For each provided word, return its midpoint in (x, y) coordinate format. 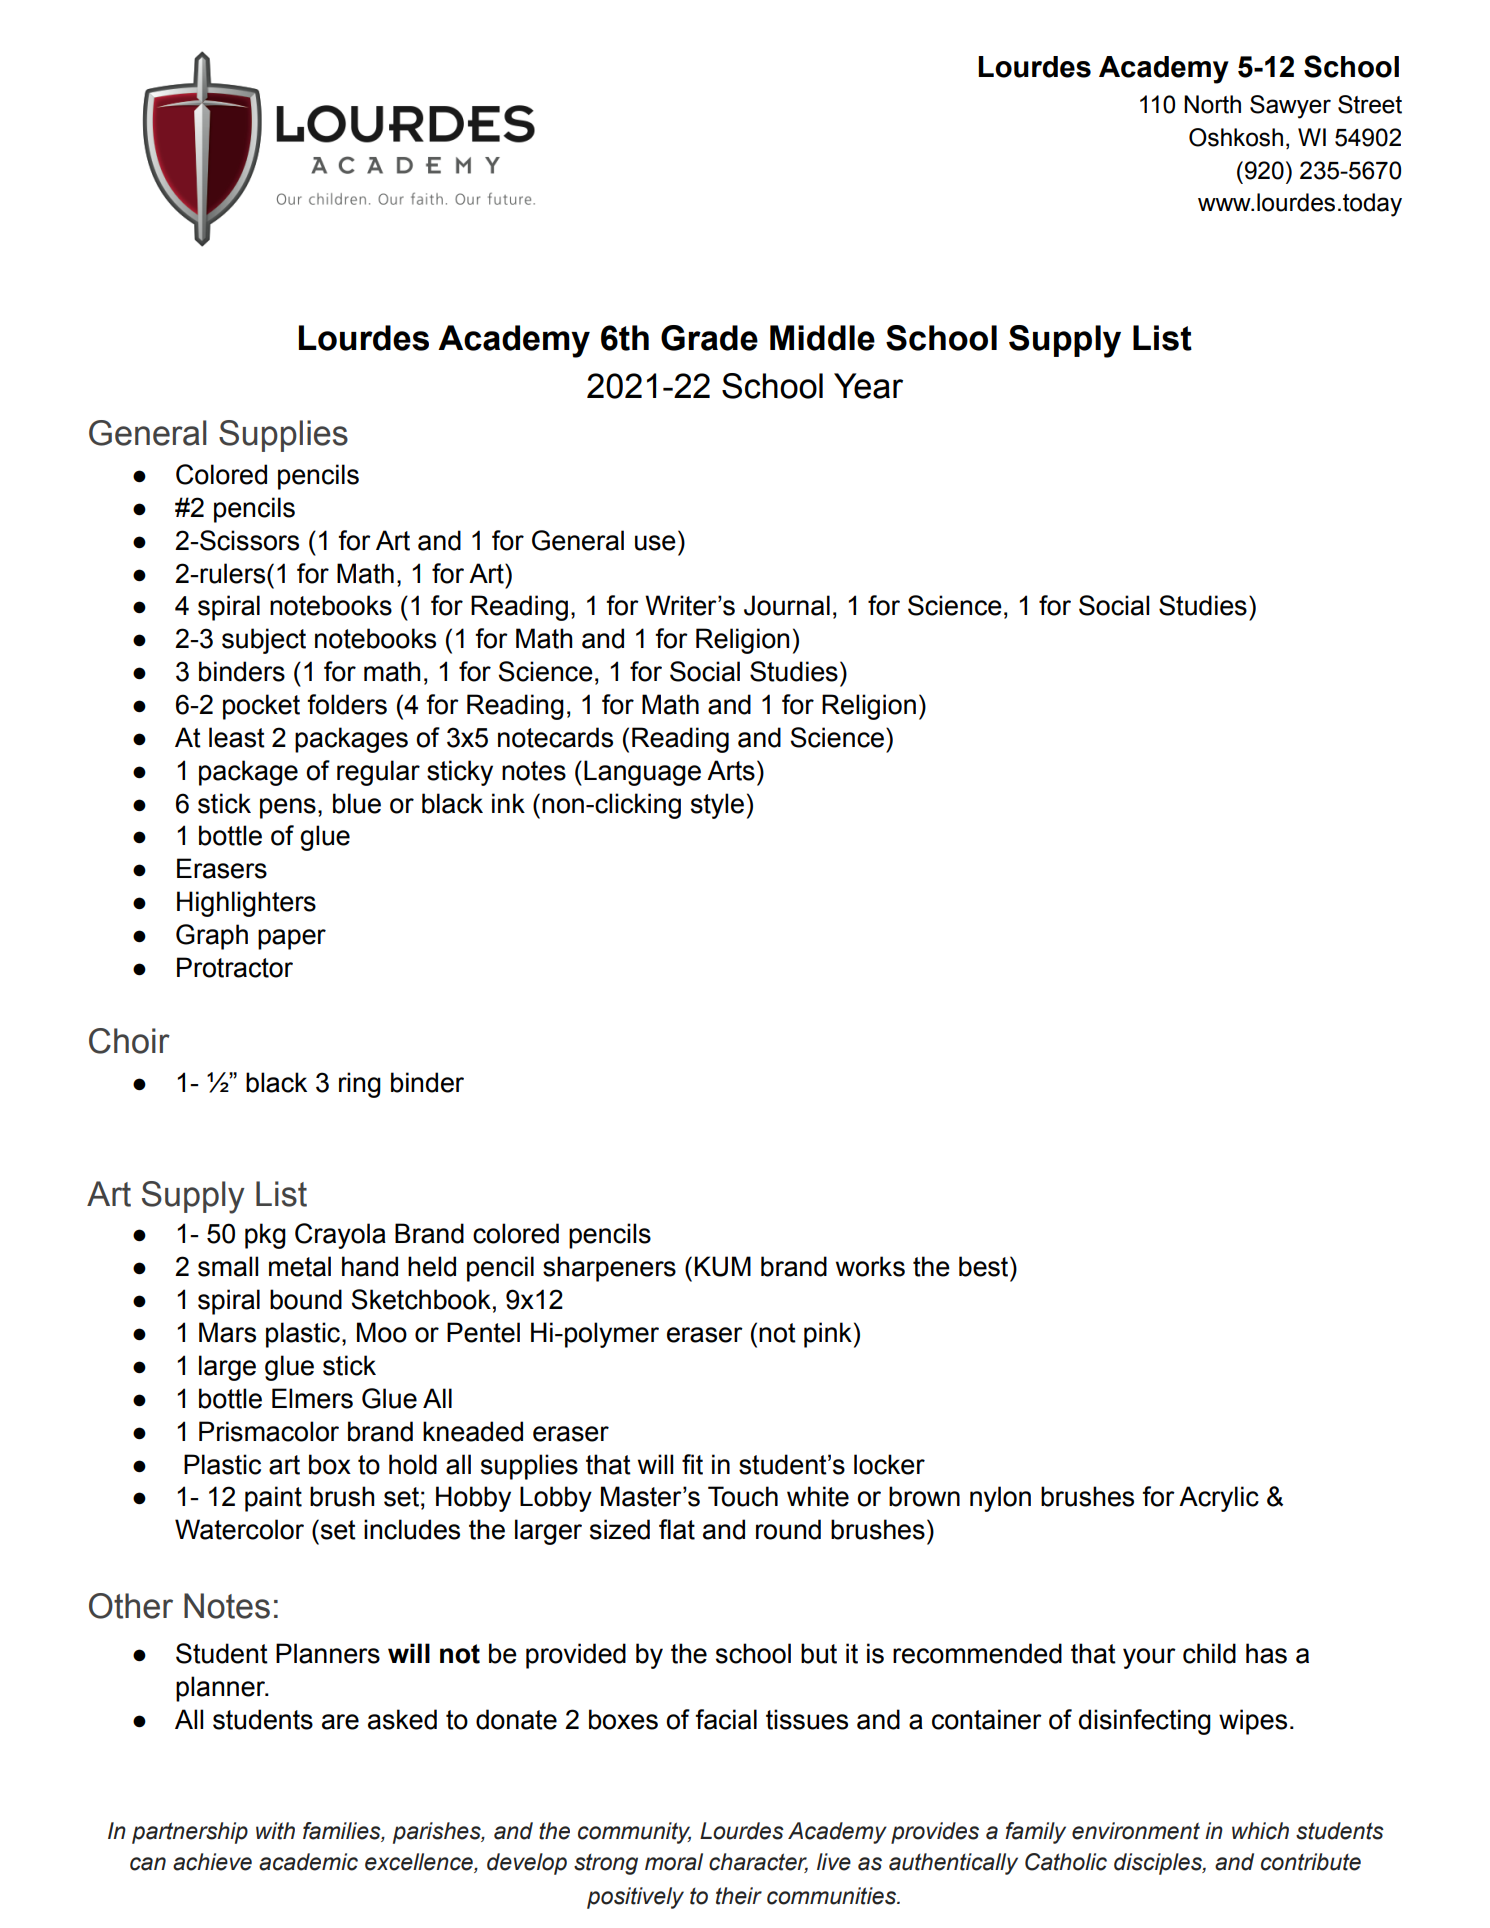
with (275, 1831)
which (1260, 1831)
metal (300, 1266)
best (985, 1266)
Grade (709, 338)
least (237, 737)
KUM (723, 1266)
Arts (731, 770)
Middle (822, 338)
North (1212, 104)
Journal (787, 605)
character (758, 1863)
